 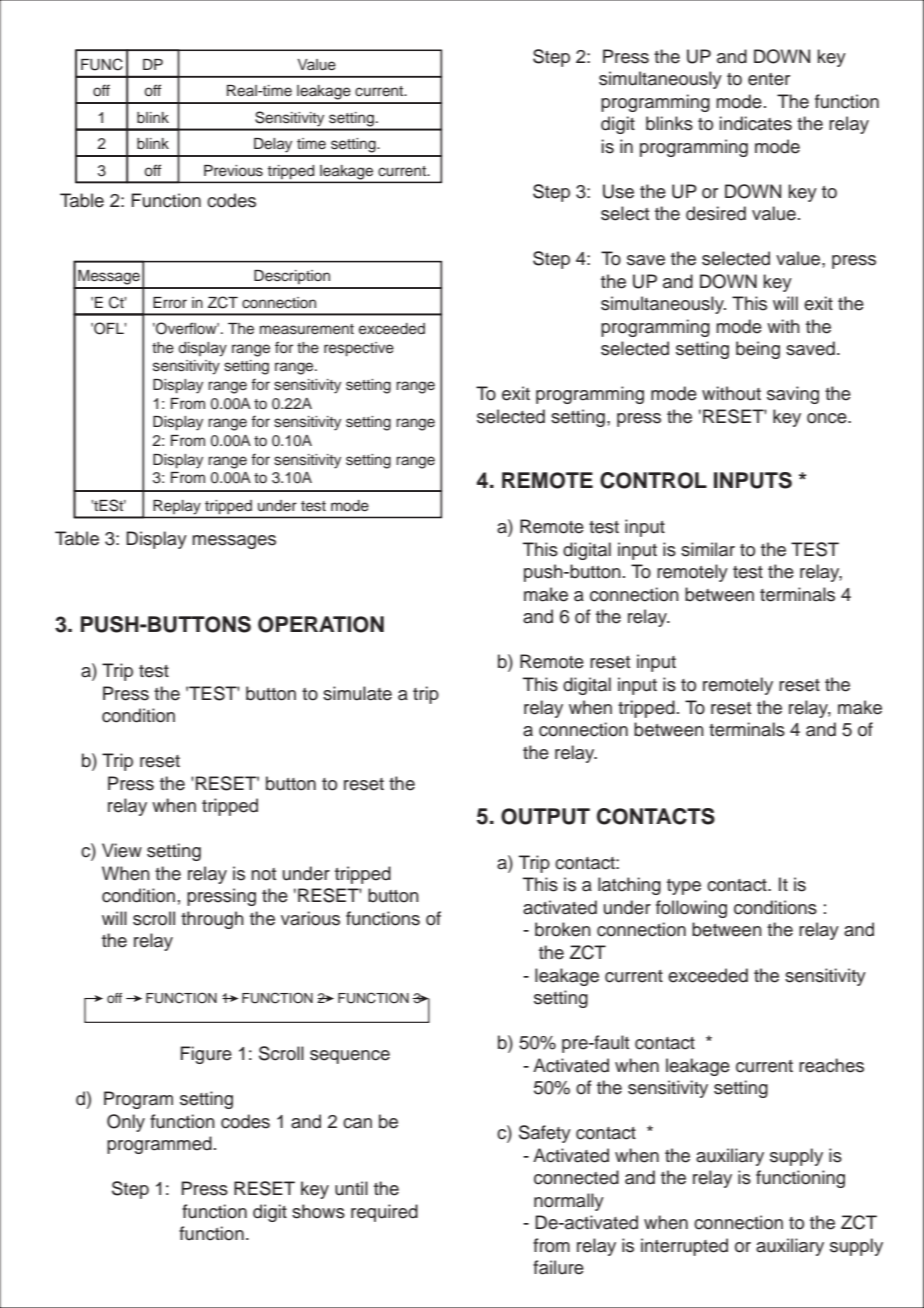 I want to click on Use, so click(x=618, y=191).
